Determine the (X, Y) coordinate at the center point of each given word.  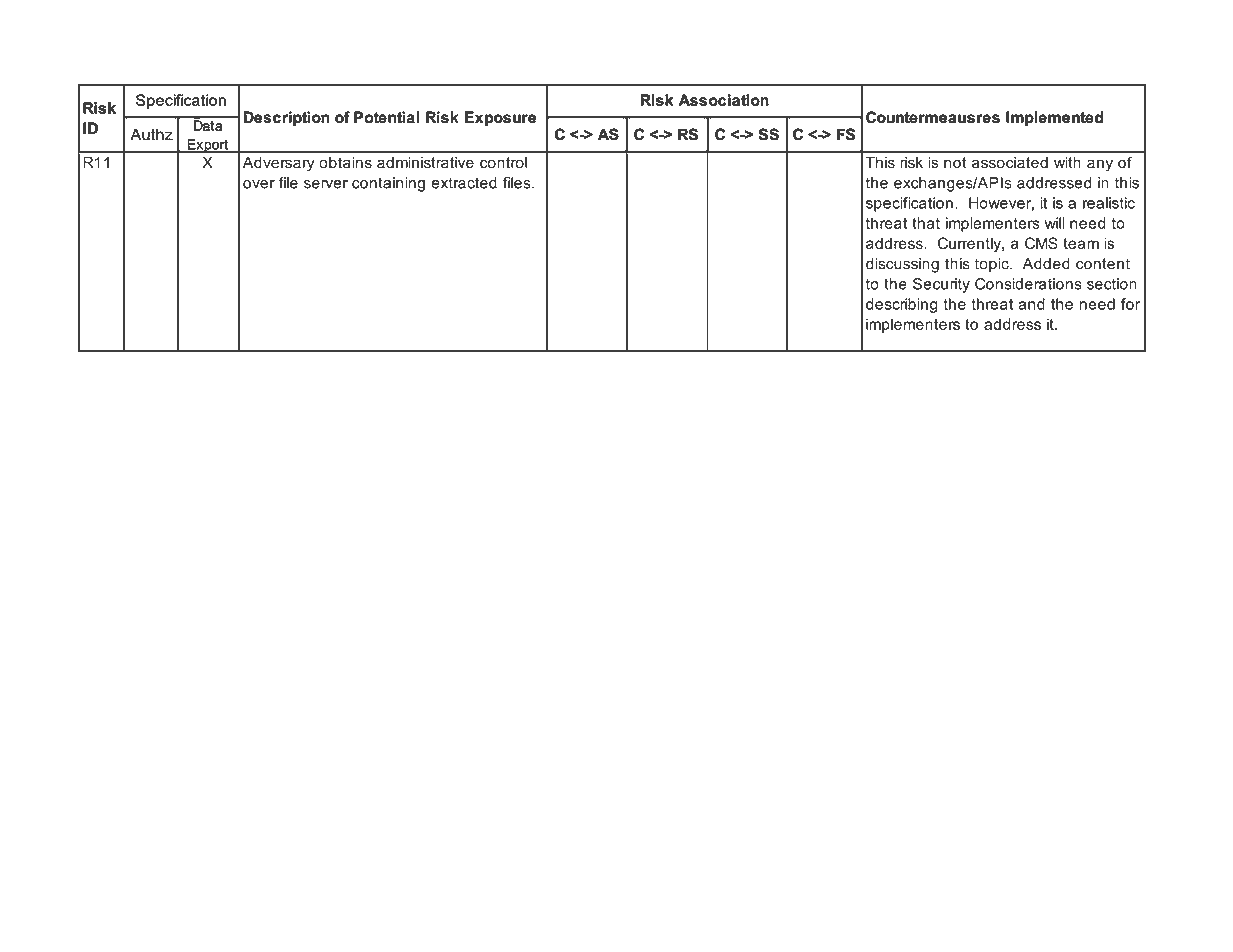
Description (286, 118)
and (1031, 304)
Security (941, 285)
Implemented (1054, 118)
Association (723, 100)
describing (901, 305)
